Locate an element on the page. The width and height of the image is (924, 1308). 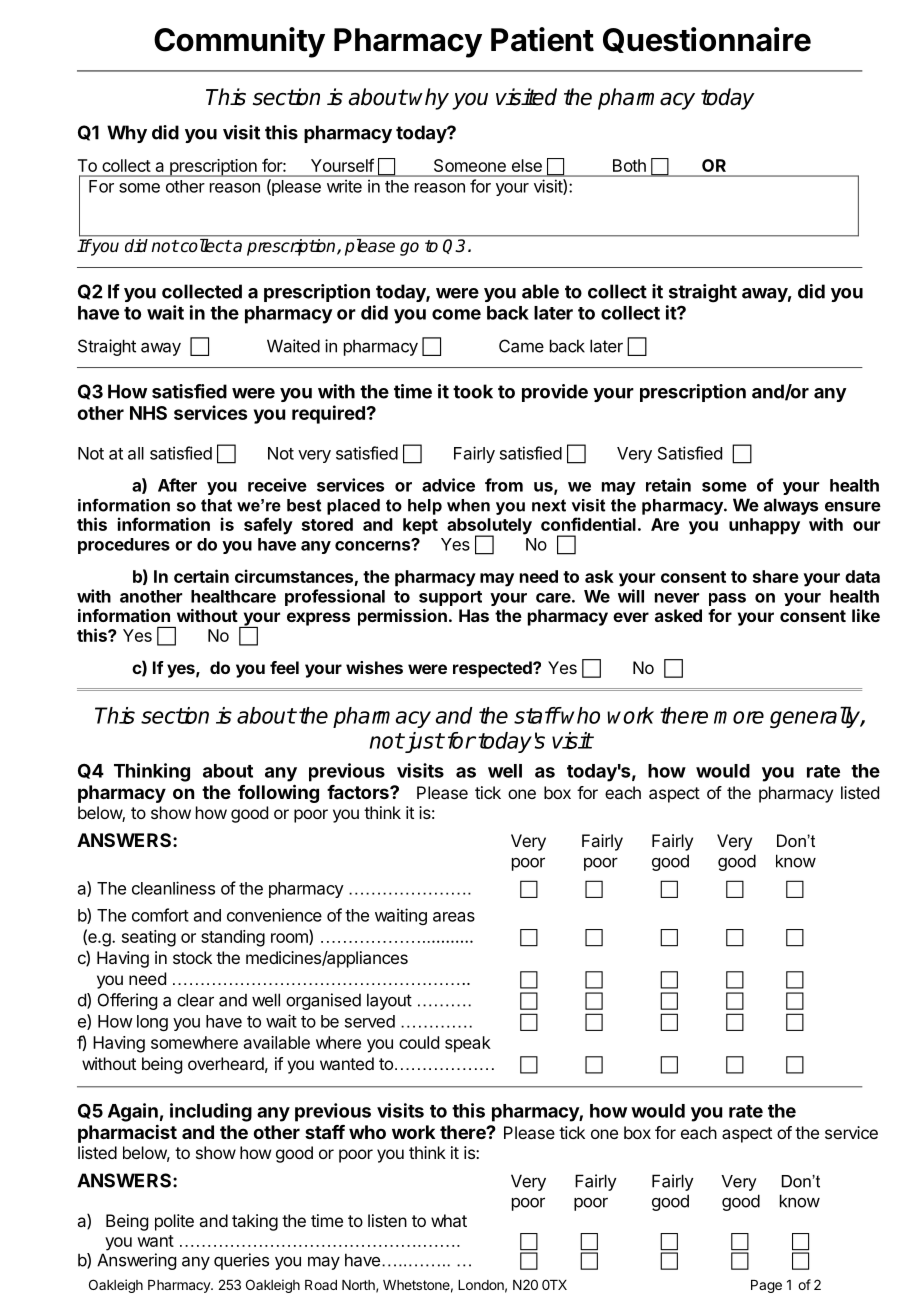
speak is located at coordinates (468, 1044).
